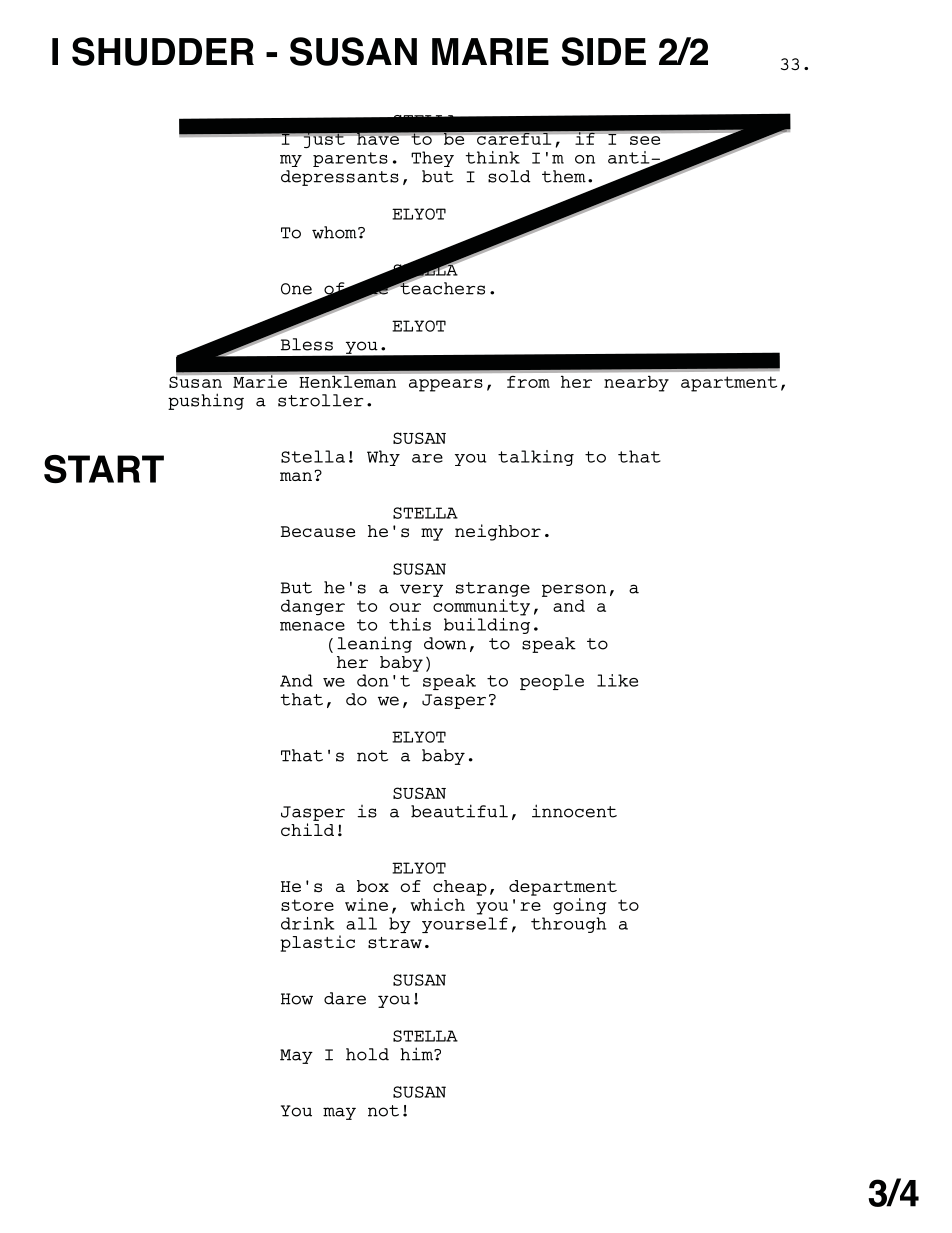  I want to click on down, so click(445, 643).
